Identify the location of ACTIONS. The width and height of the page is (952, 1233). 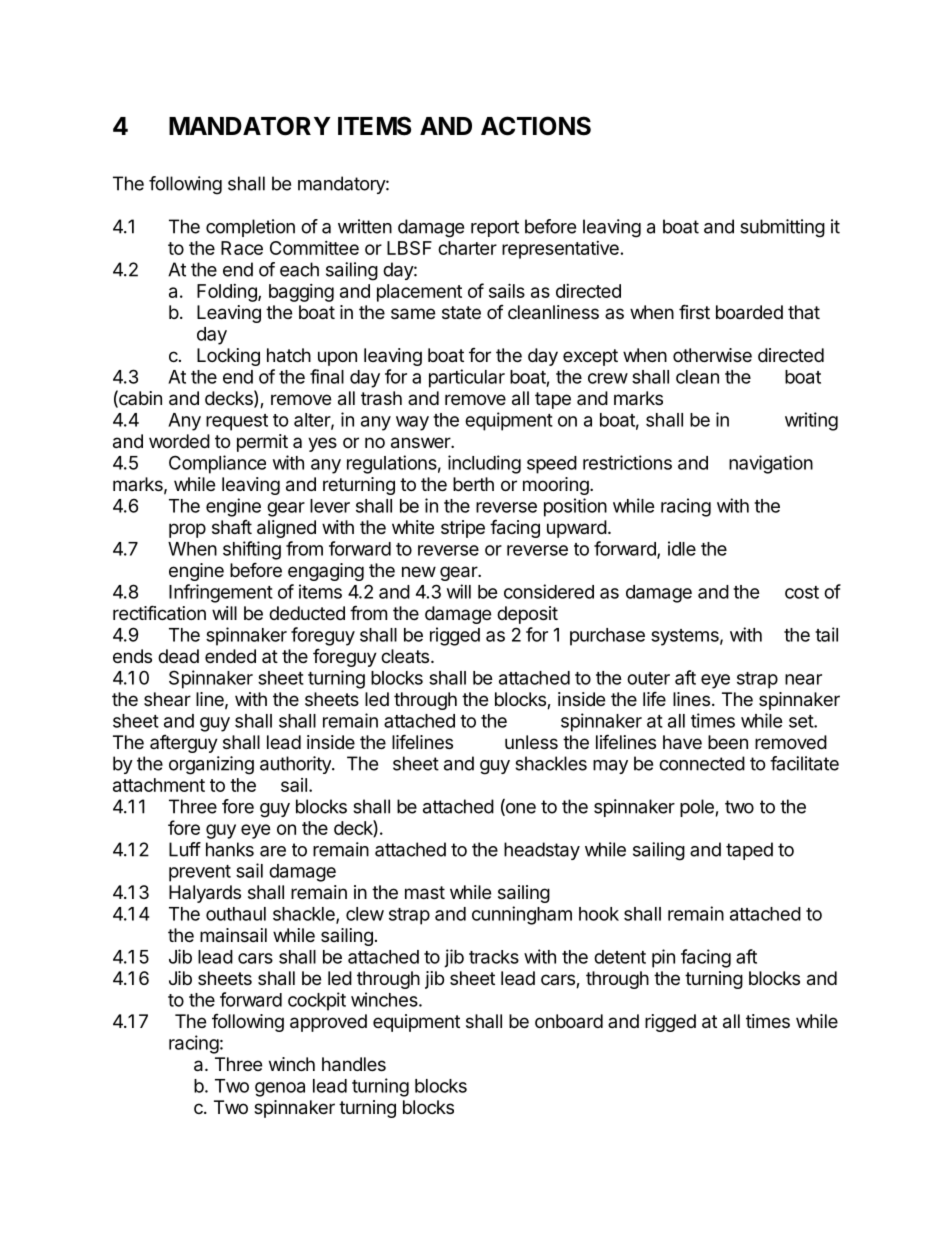
(536, 126).
